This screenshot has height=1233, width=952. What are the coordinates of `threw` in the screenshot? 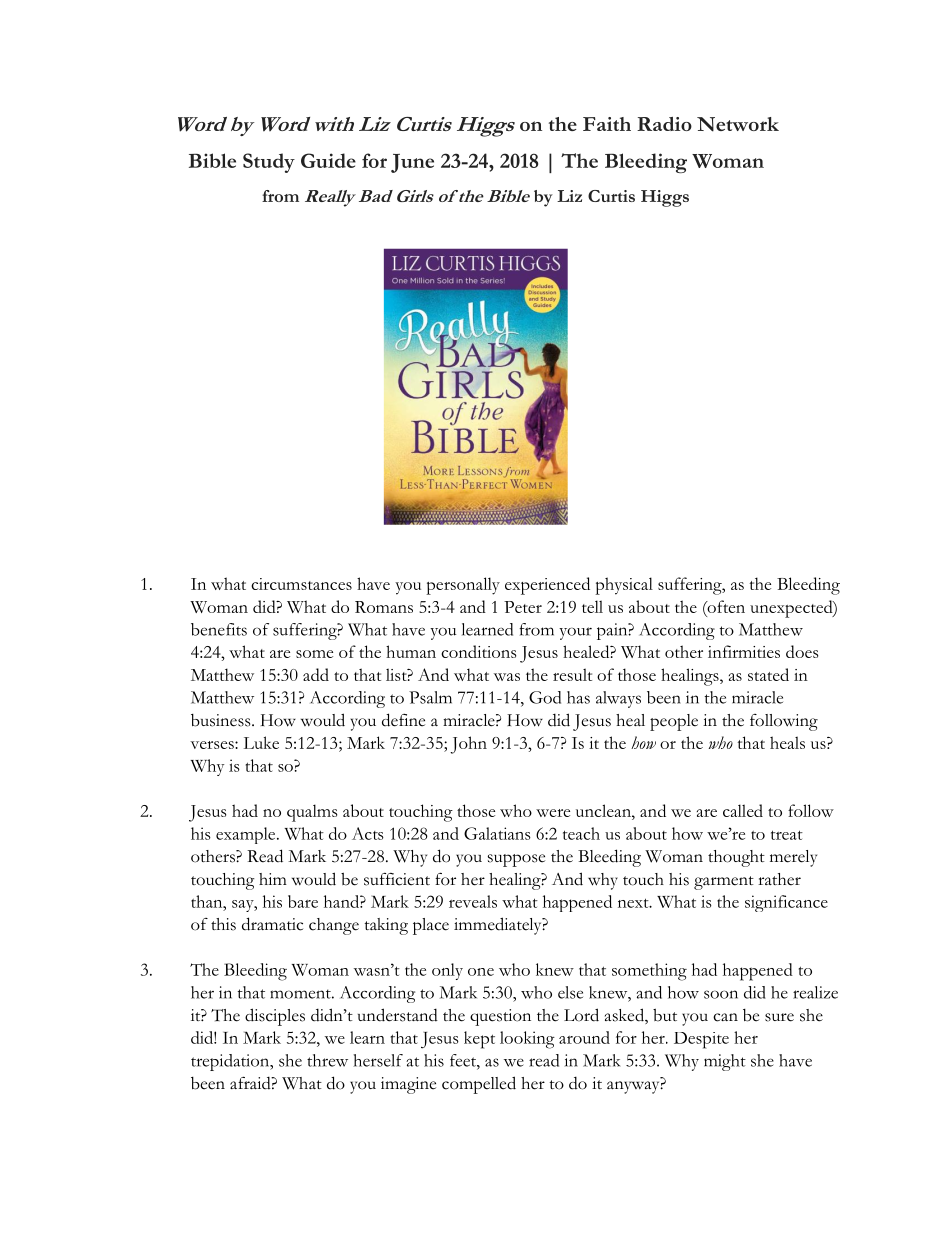 It's located at (327, 1060).
